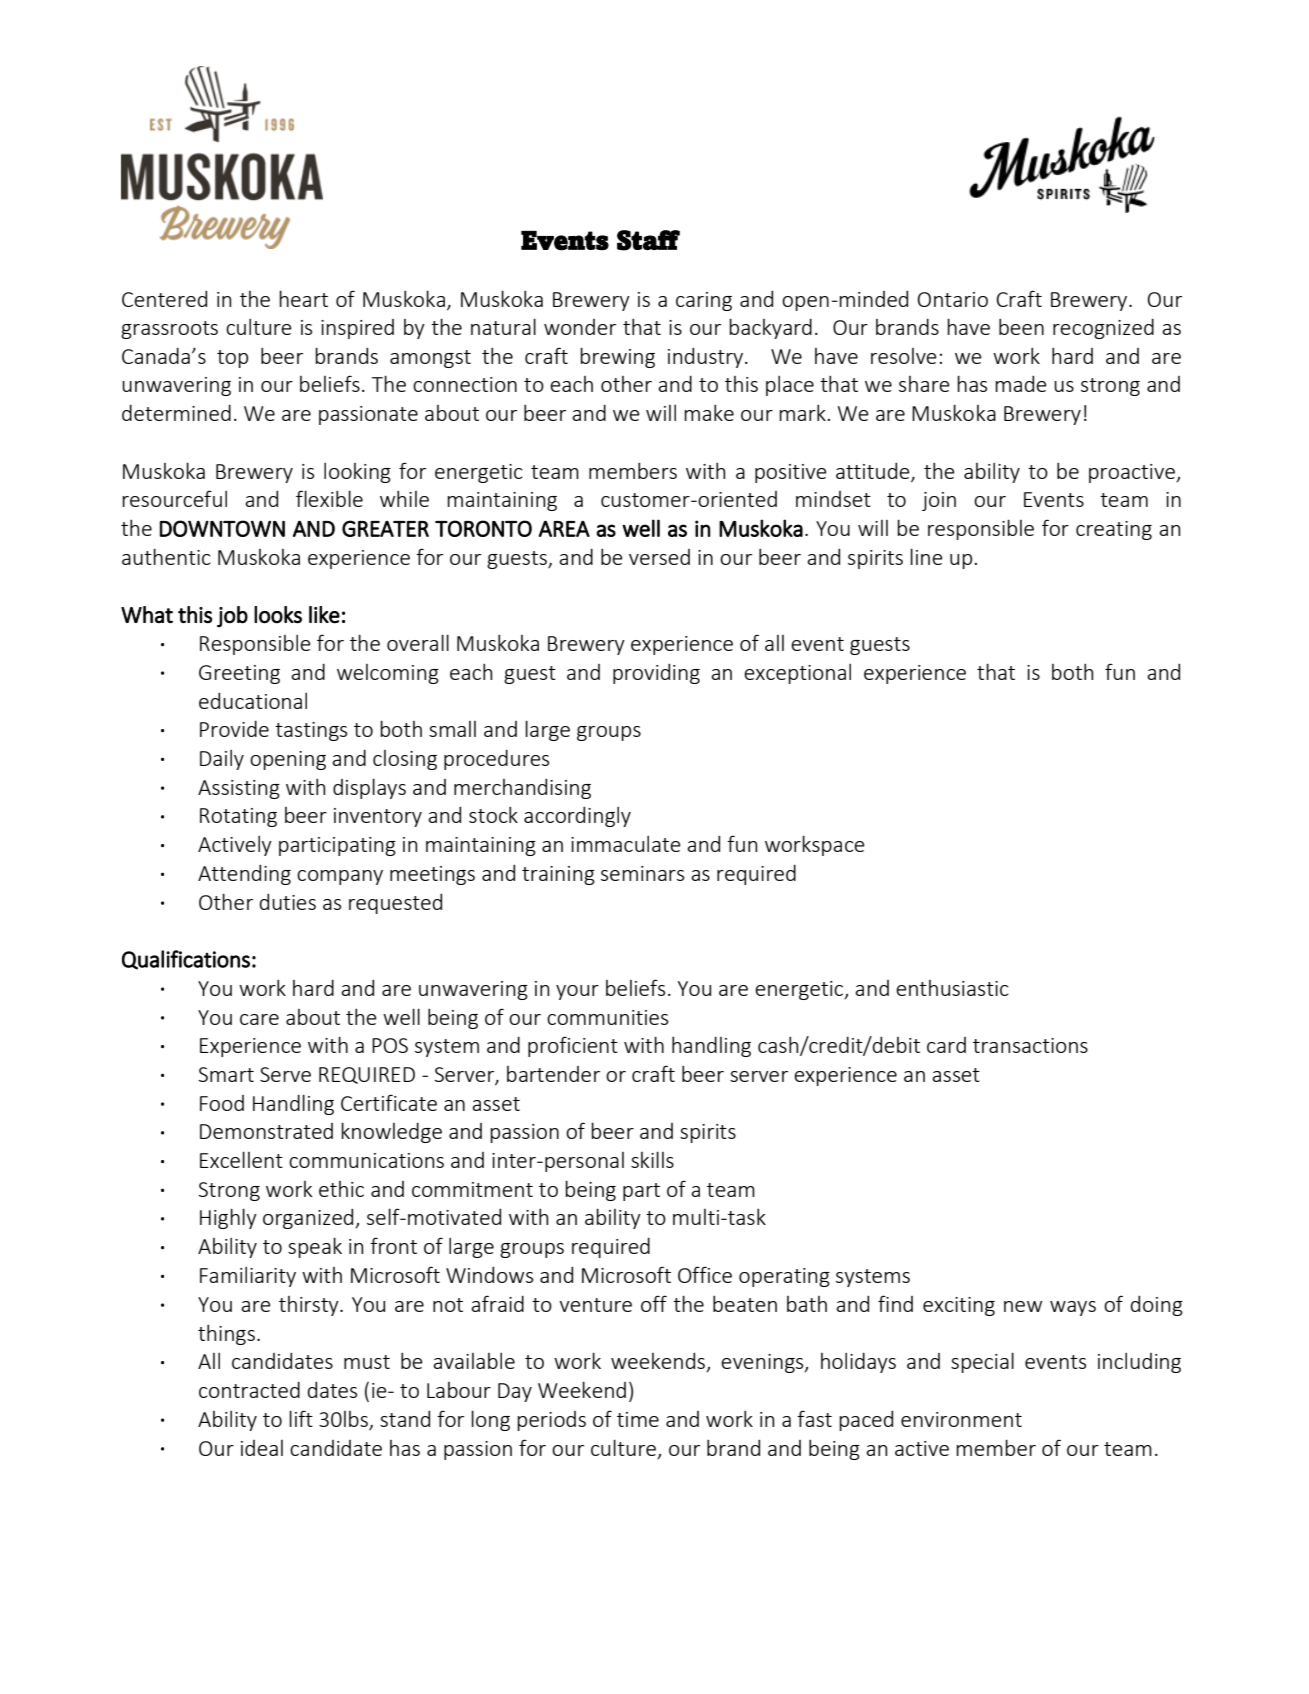  What do you see at coordinates (303, 298) in the page?
I see `heart` at bounding box center [303, 298].
